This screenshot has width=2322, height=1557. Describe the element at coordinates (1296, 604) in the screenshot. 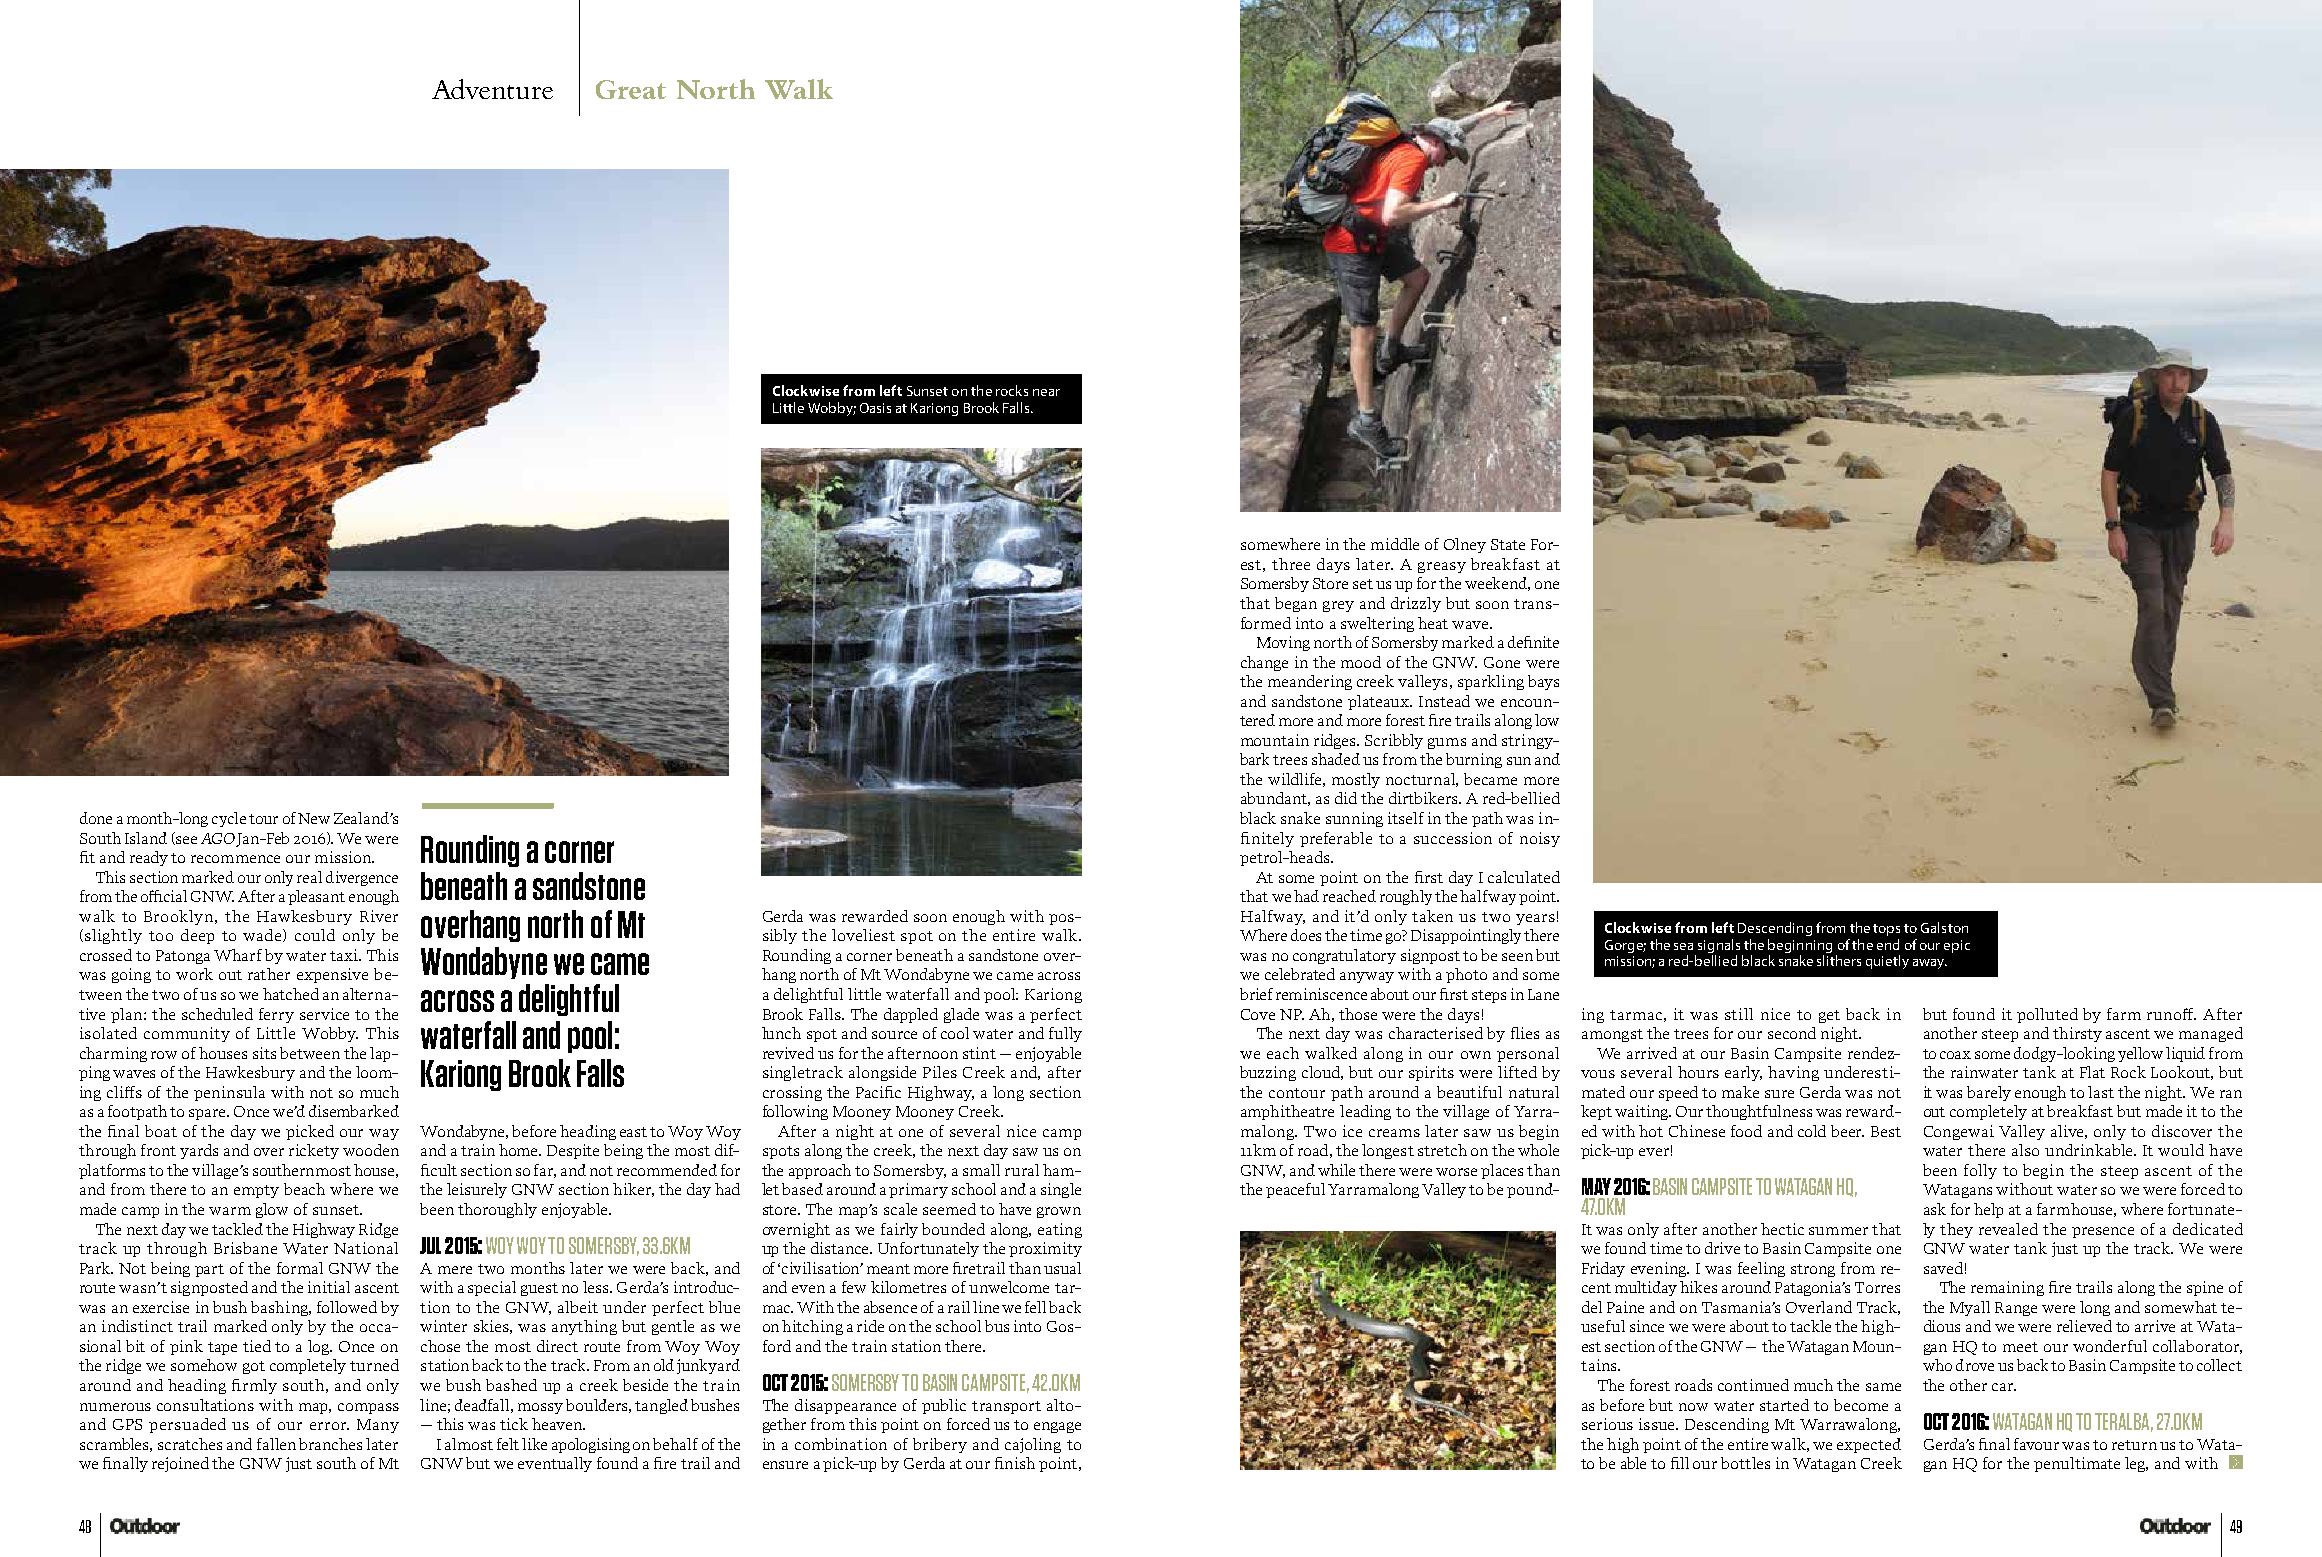

I see `began` at that location.
